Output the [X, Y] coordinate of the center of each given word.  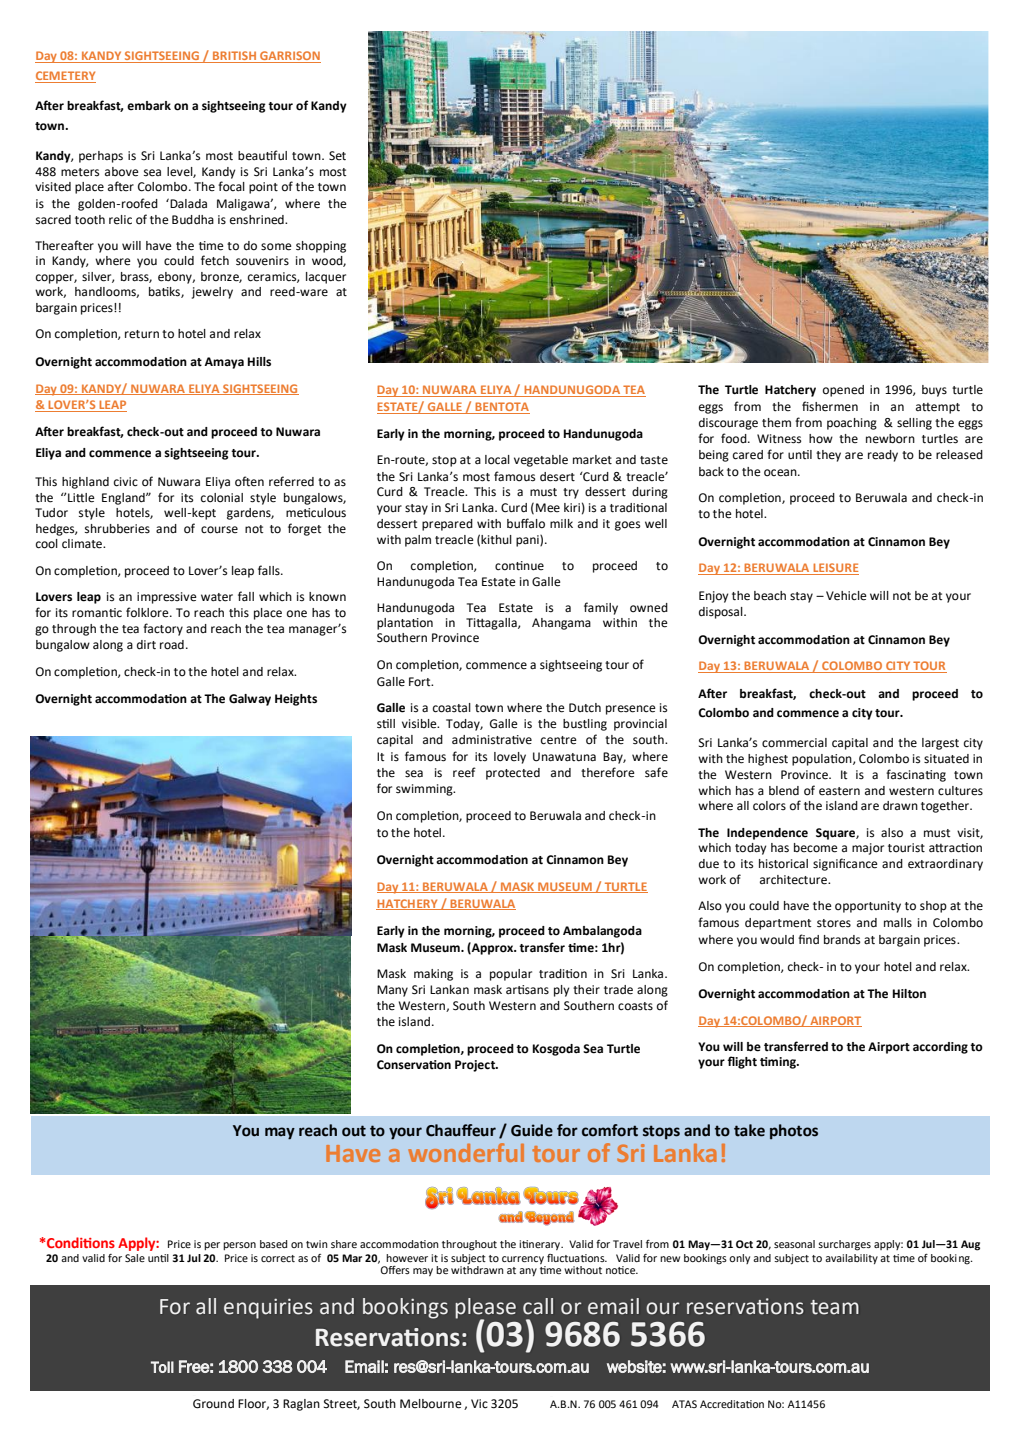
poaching [852, 424]
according [940, 1048]
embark [149, 106]
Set [337, 156]
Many [392, 991]
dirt [146, 645]
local [497, 460]
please [485, 1309]
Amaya [224, 363]
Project [476, 1066]
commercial [794, 743]
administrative [492, 740]
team [834, 1307]
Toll [162, 1367]
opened [843, 391]
